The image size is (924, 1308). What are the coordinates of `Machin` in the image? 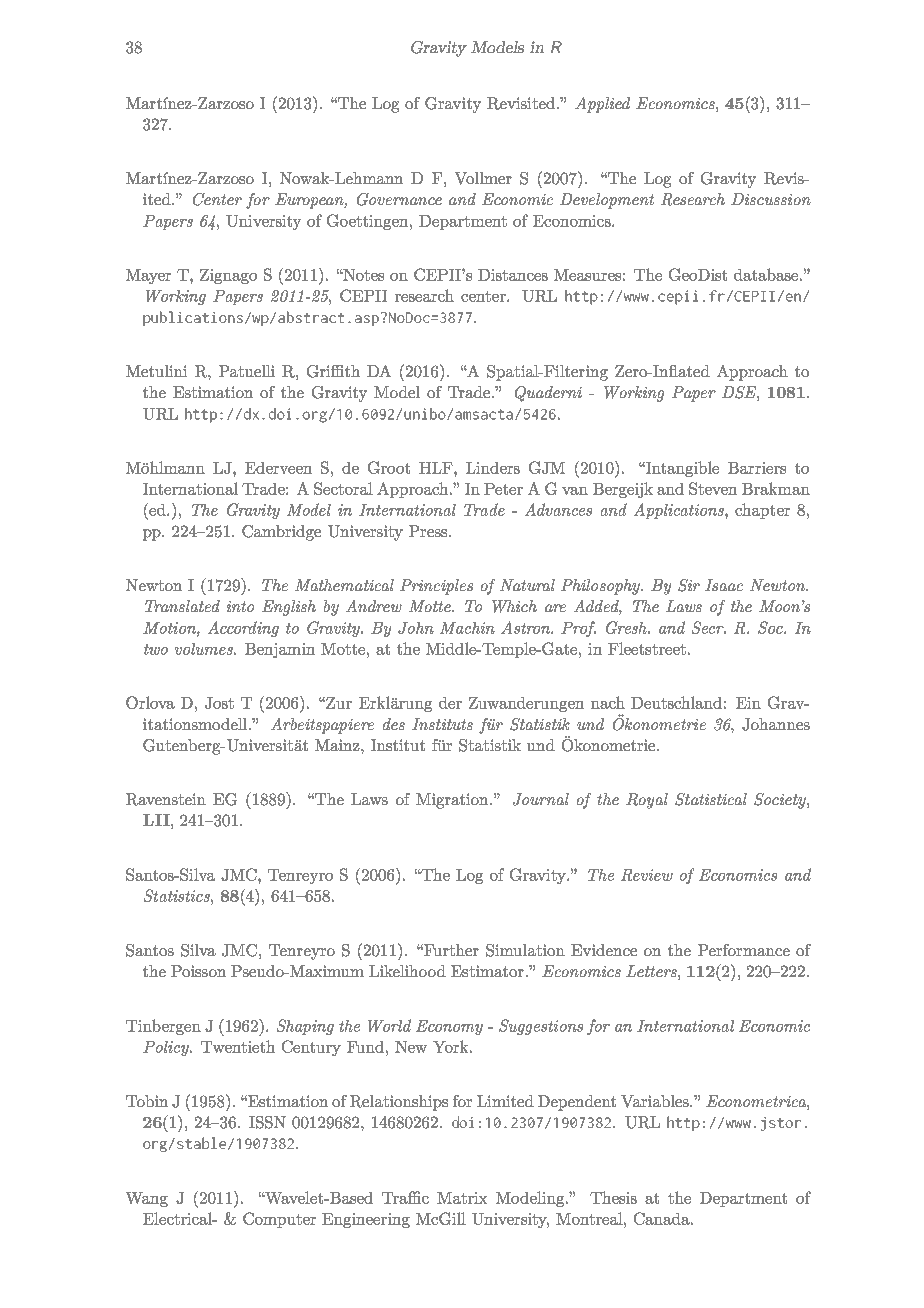 It's located at (467, 628).
